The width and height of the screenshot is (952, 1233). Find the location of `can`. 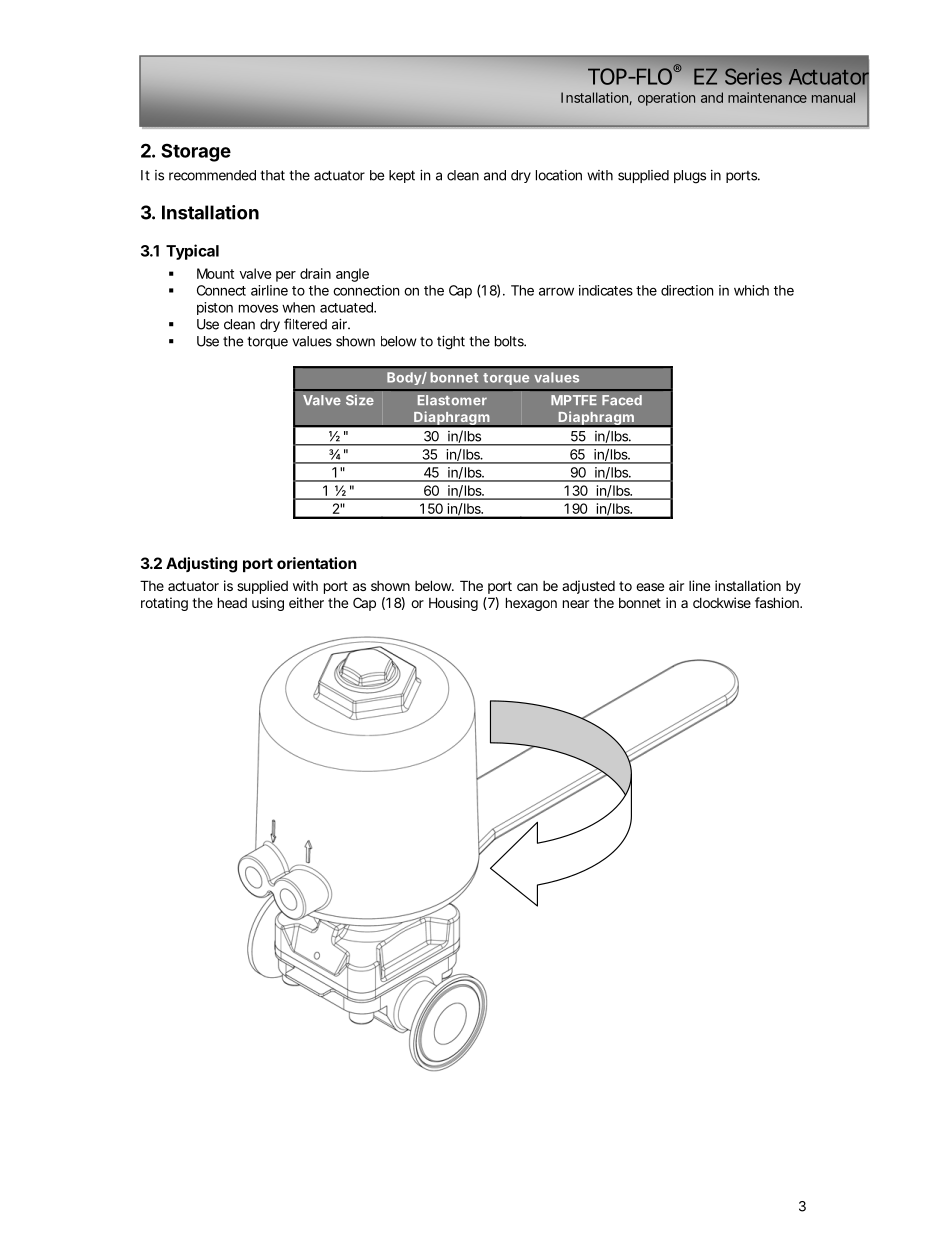

can is located at coordinates (527, 587).
